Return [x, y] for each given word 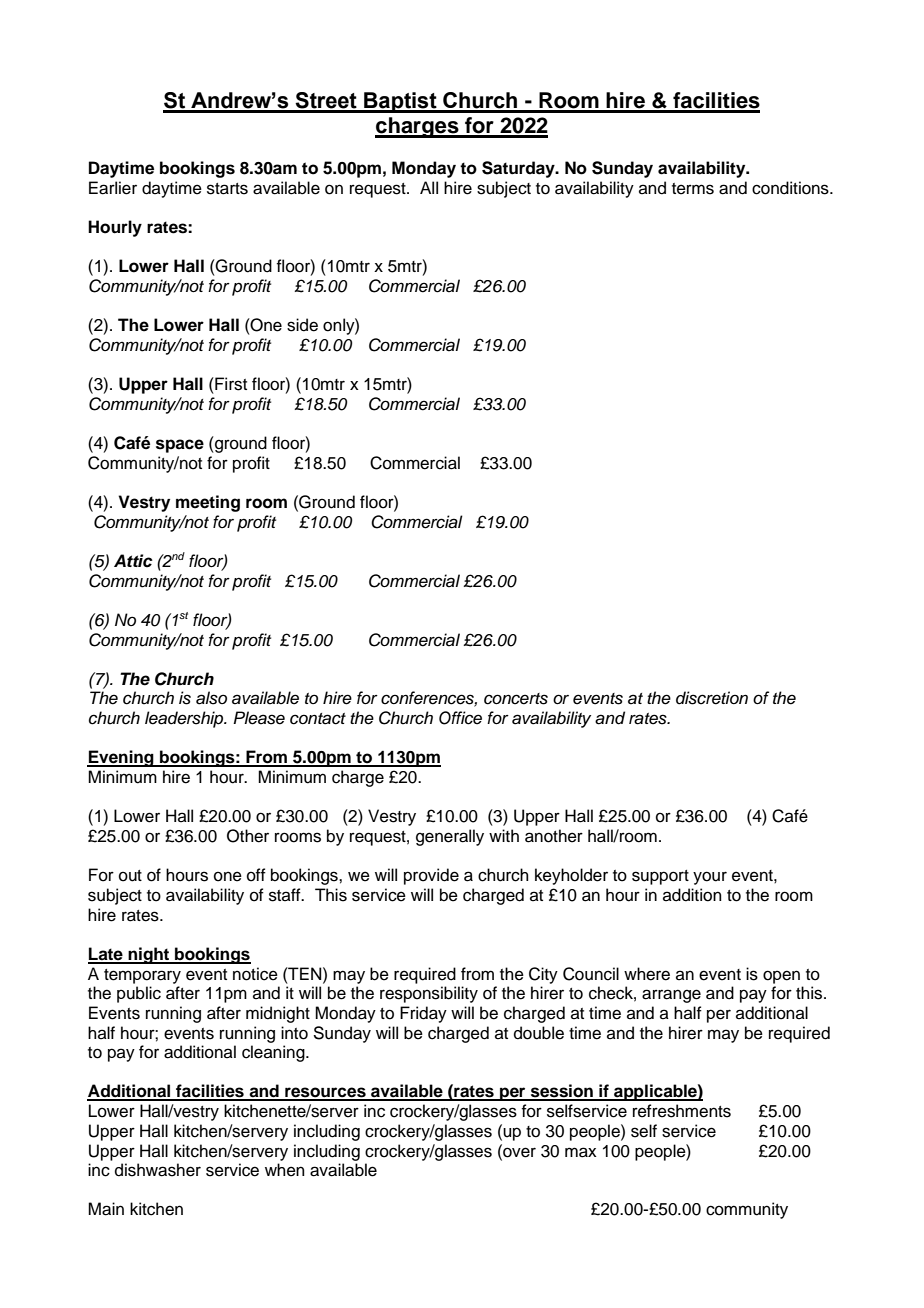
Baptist [400, 102]
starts [227, 189]
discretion [712, 698]
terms [693, 189]
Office [460, 718]
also [211, 698]
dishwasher [158, 1170]
